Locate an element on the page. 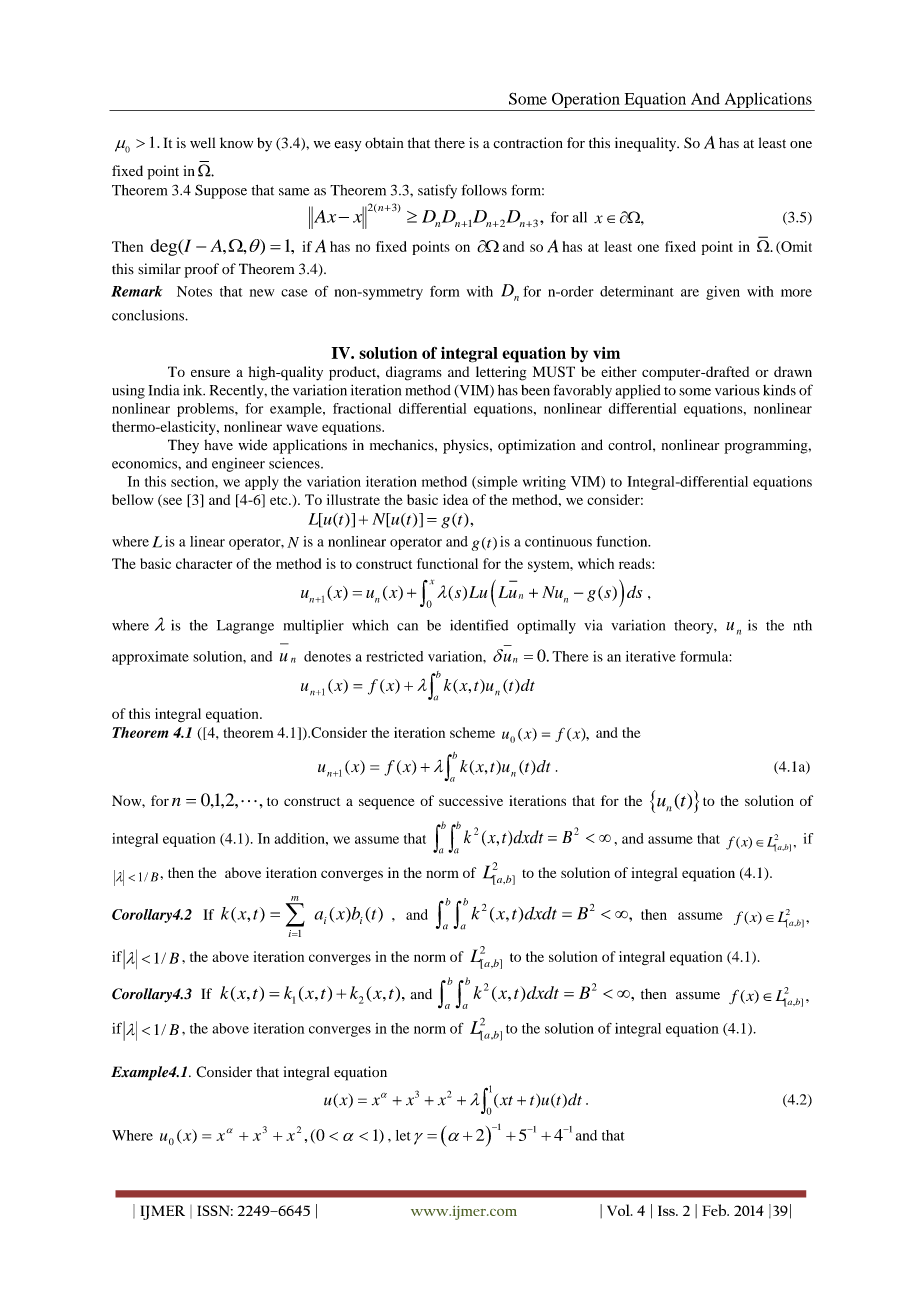 The image size is (924, 1308). Vol is located at coordinates (619, 1210).
